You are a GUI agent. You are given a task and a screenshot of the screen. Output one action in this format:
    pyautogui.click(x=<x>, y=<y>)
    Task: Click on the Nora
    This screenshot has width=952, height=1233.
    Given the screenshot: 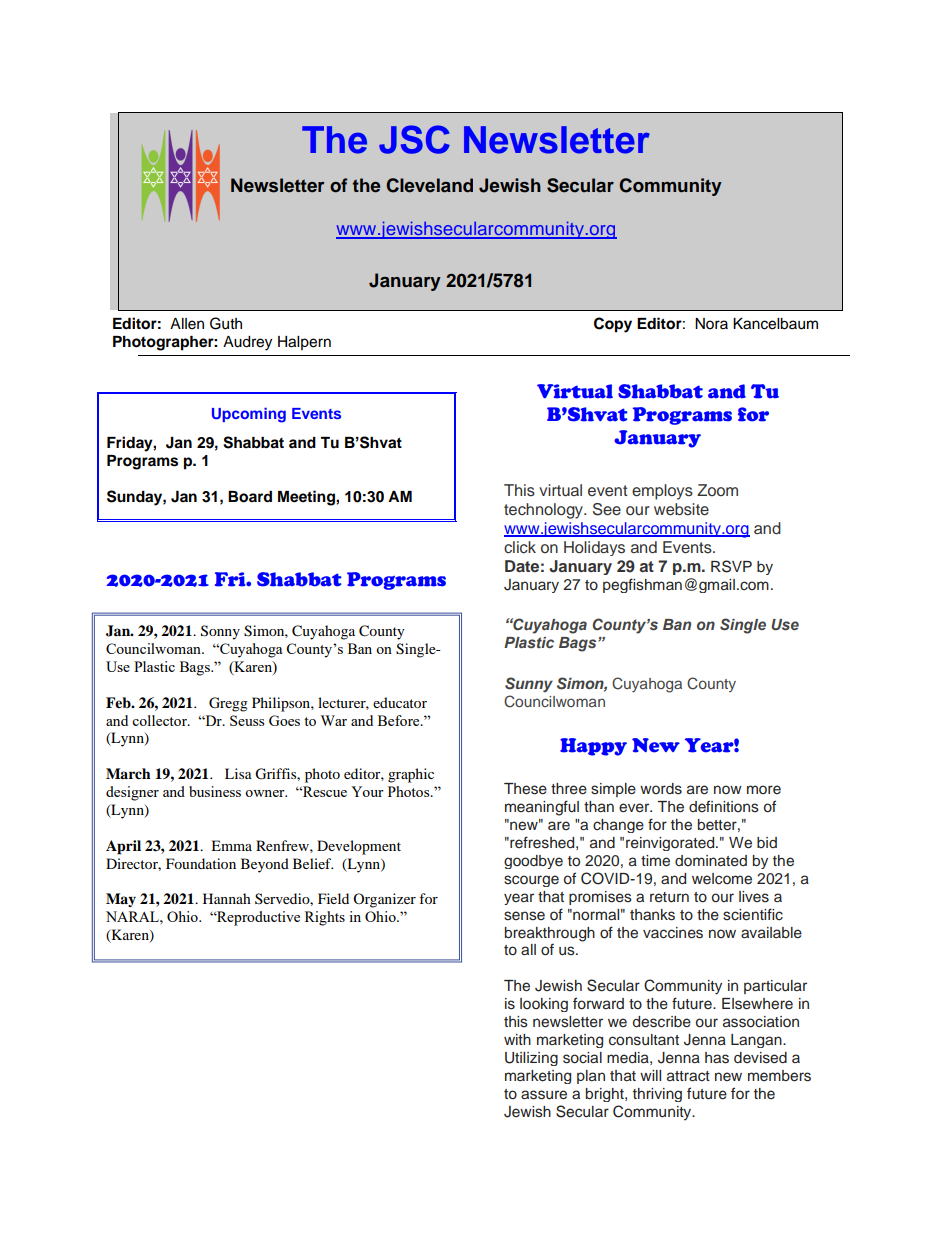 What is the action you would take?
    pyautogui.click(x=711, y=324)
